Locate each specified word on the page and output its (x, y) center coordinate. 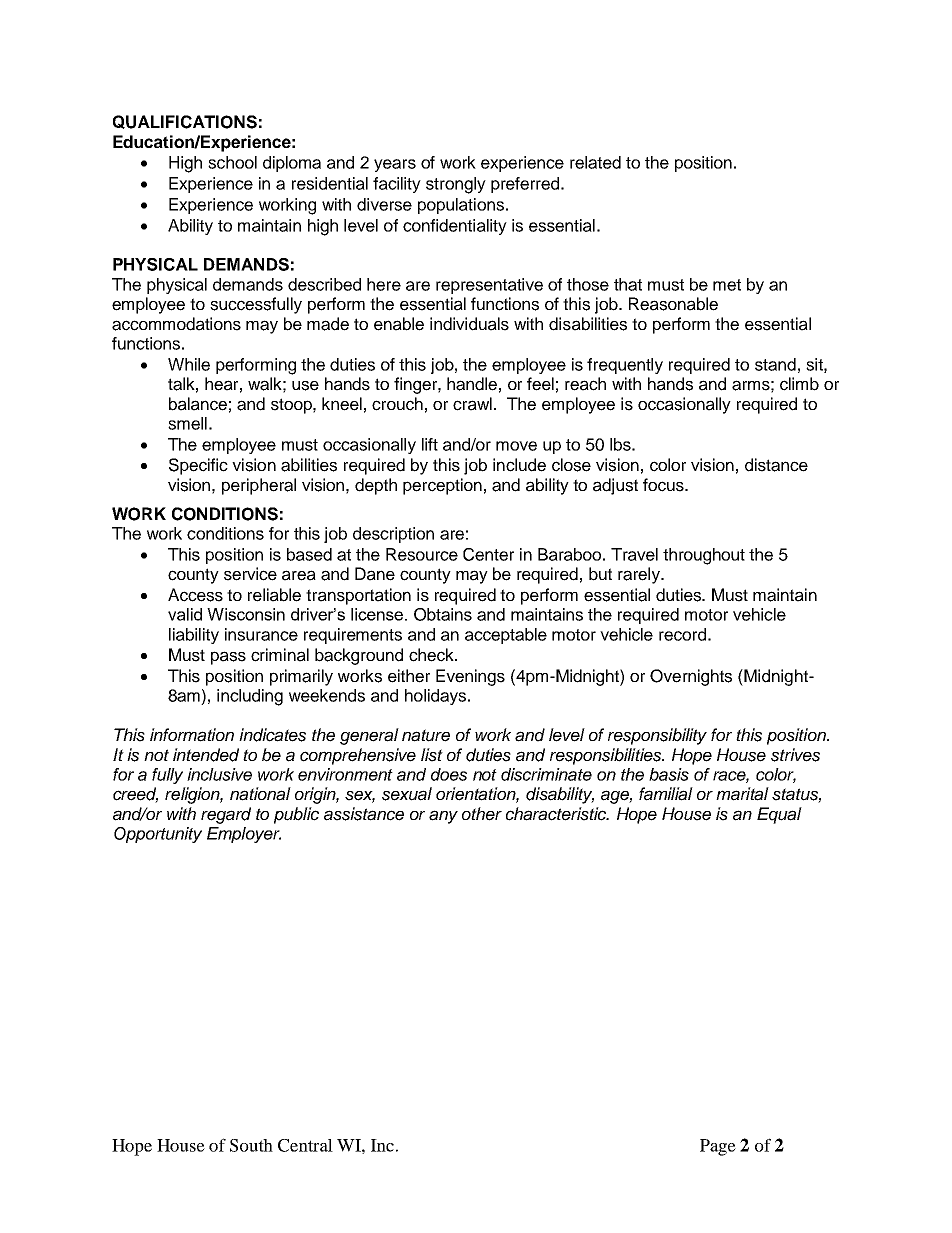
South (251, 1145)
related (595, 162)
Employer (244, 835)
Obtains (443, 614)
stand (775, 364)
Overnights (691, 677)
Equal (779, 815)
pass (228, 658)
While (189, 364)
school (232, 162)
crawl (472, 404)
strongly (456, 185)
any (443, 817)
